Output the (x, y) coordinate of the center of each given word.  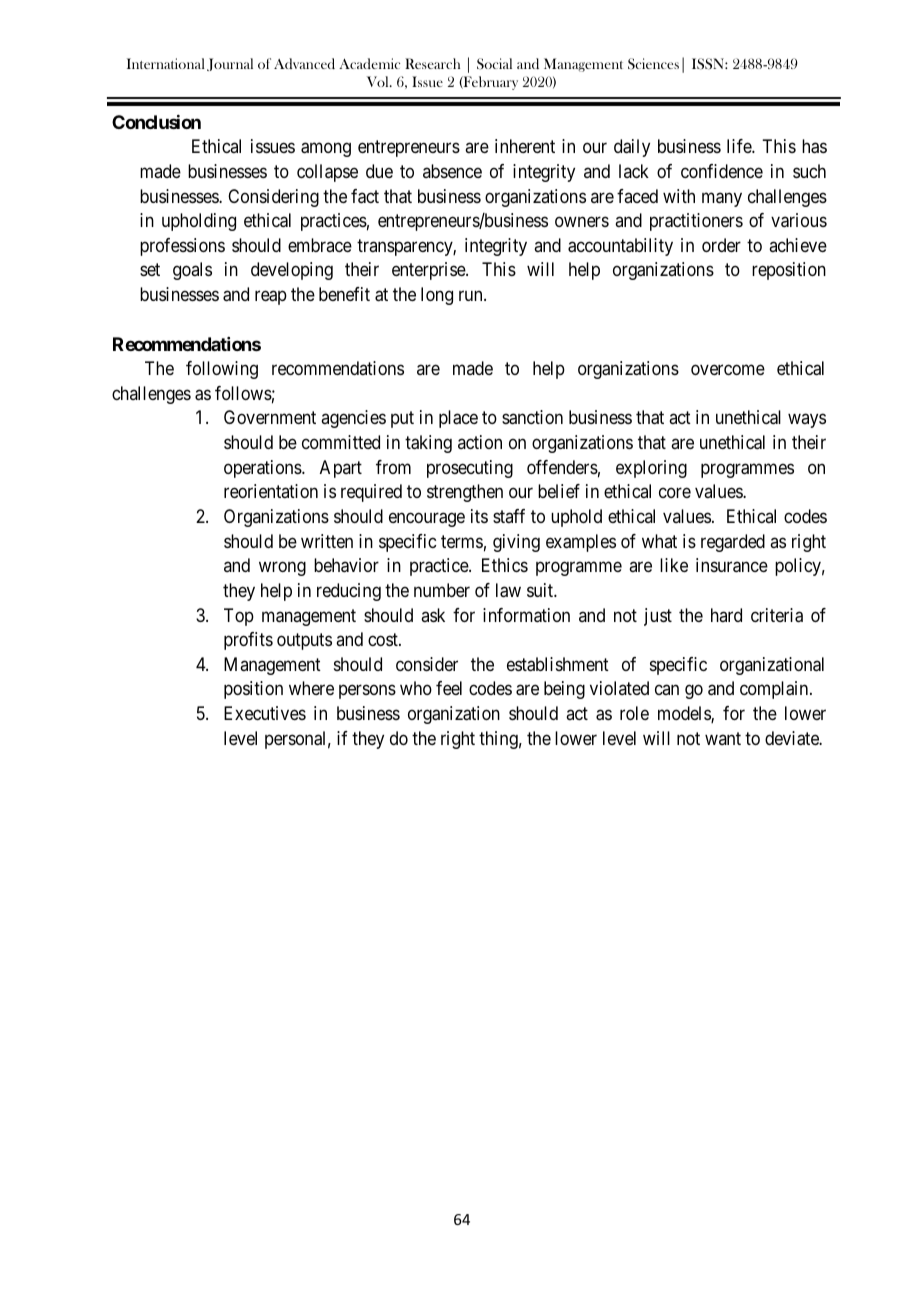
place (458, 419)
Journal (230, 64)
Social (494, 64)
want (723, 738)
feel (449, 688)
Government (270, 417)
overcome (728, 369)
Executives (265, 713)
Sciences (653, 64)
